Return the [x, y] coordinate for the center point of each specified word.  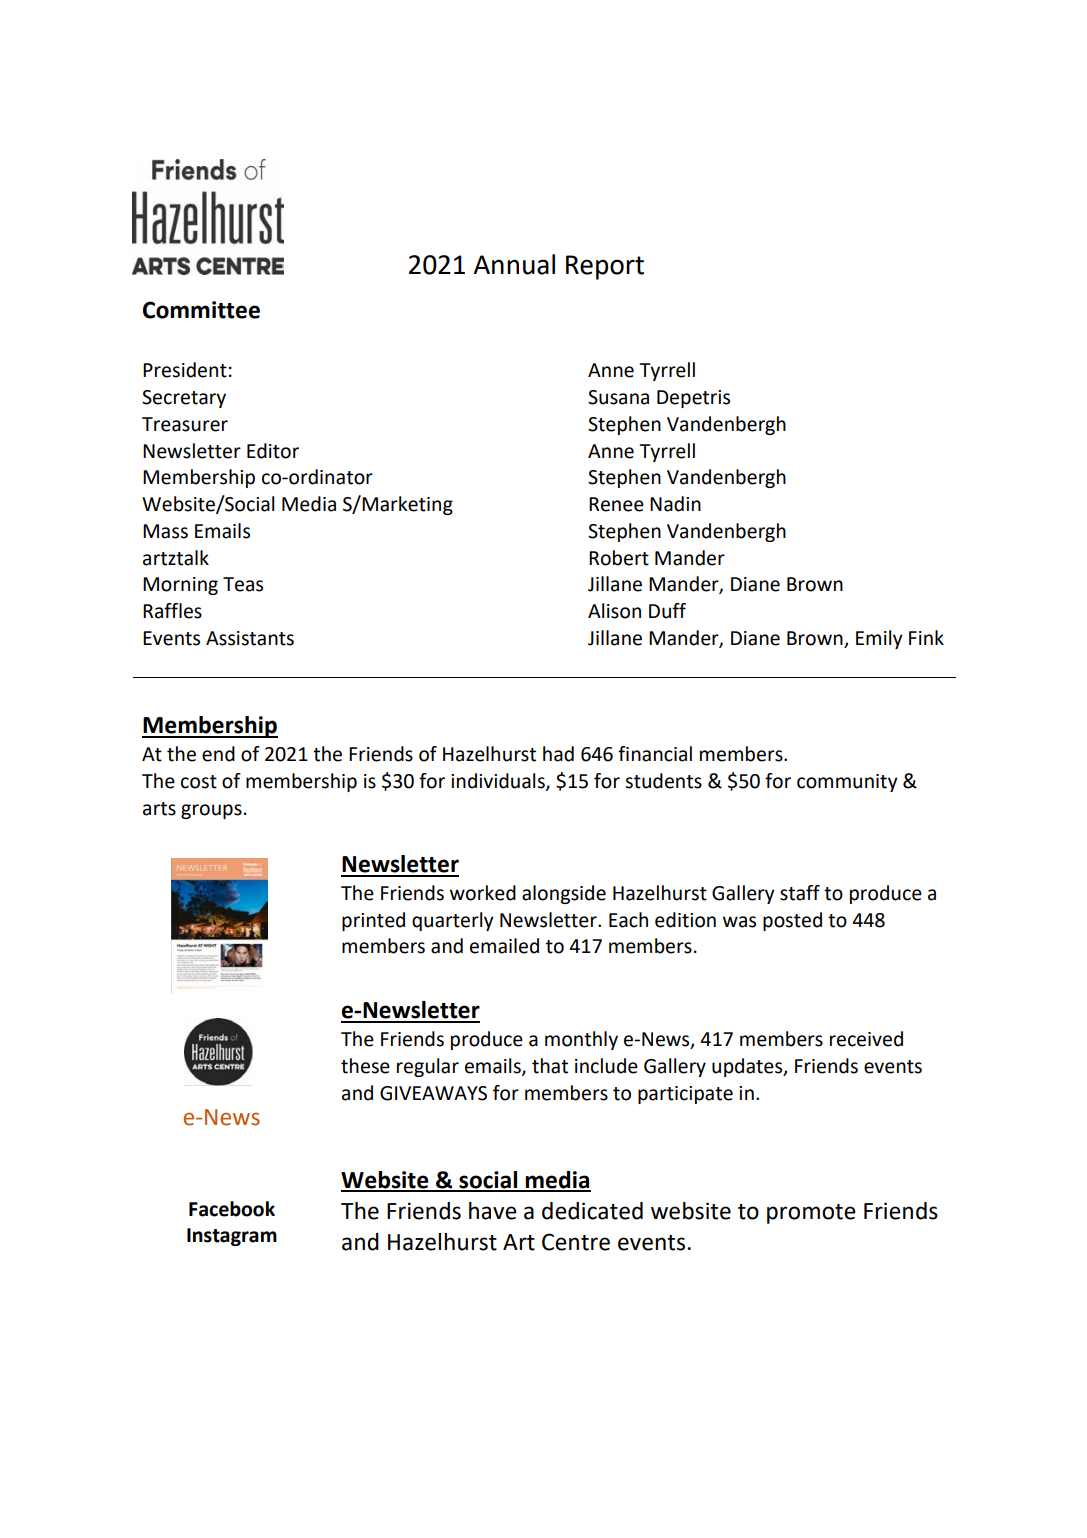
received [866, 1039]
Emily [879, 639]
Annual [514, 264]
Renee [616, 504]
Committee [201, 310]
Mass [165, 531]
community [847, 783]
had [558, 754]
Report [605, 267]
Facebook [232, 1209]
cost [199, 782]
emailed [504, 946]
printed [373, 921]
